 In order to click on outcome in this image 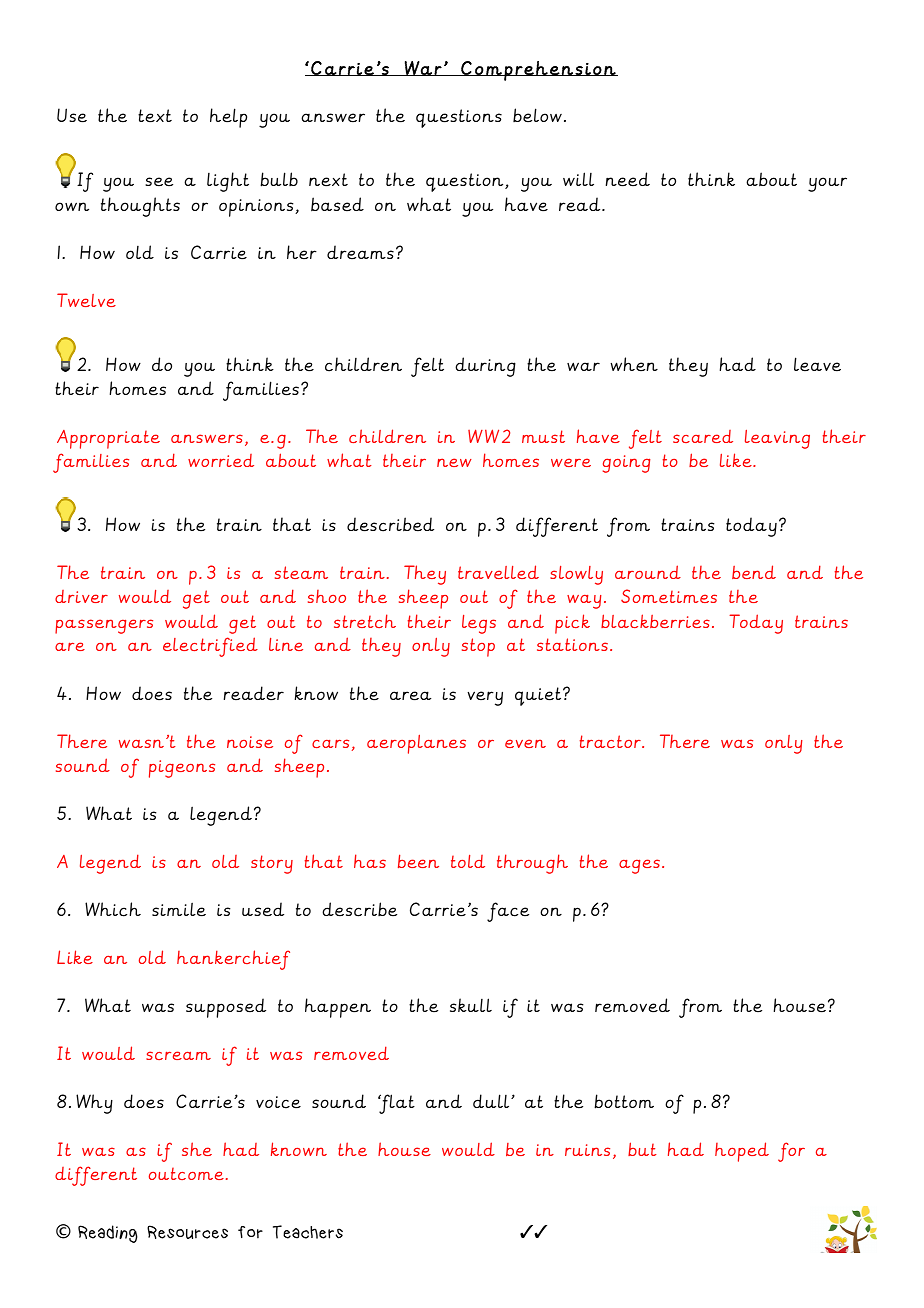, I will do `click(186, 1173)`.
